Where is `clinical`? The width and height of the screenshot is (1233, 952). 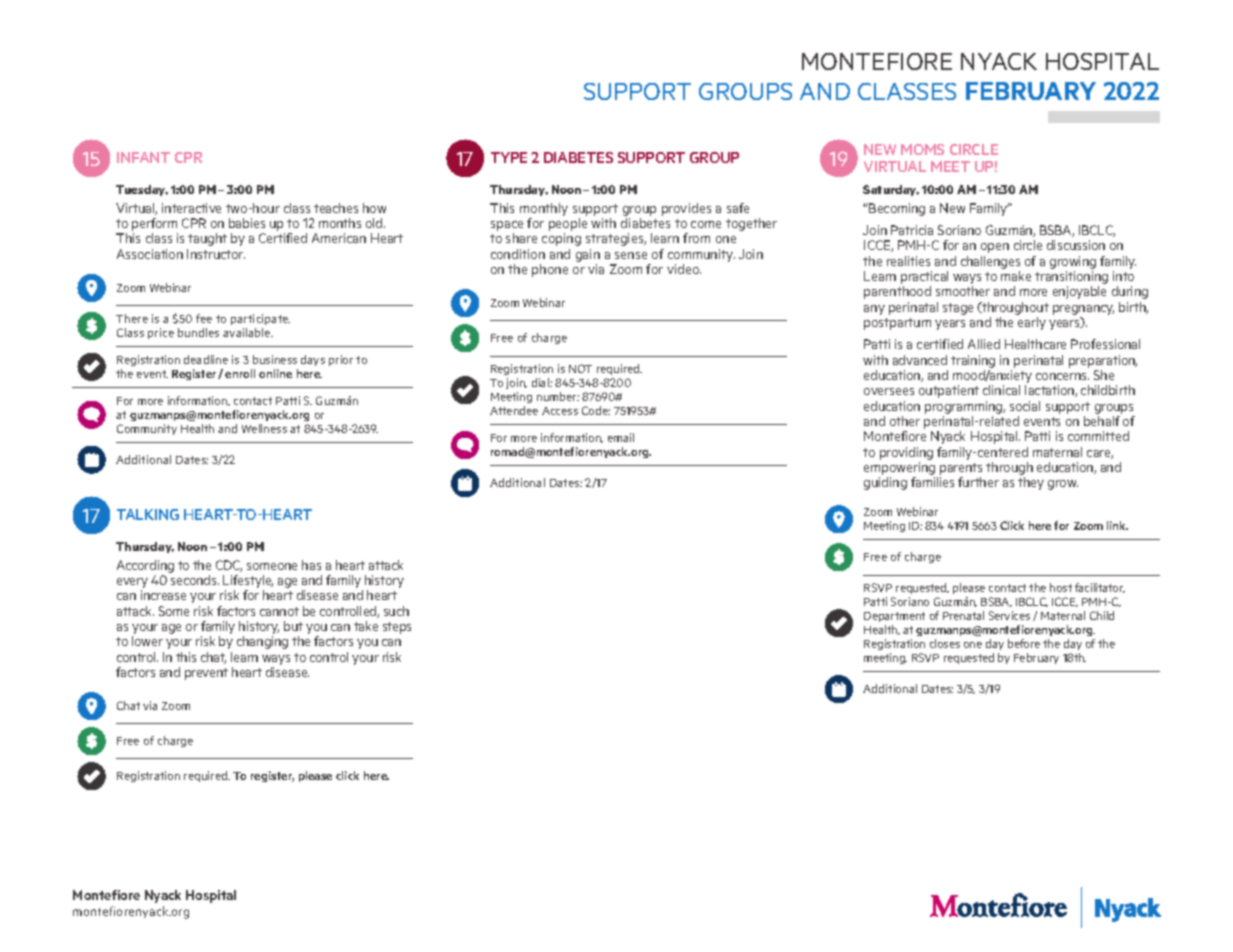 clinical is located at coordinates (1001, 390).
